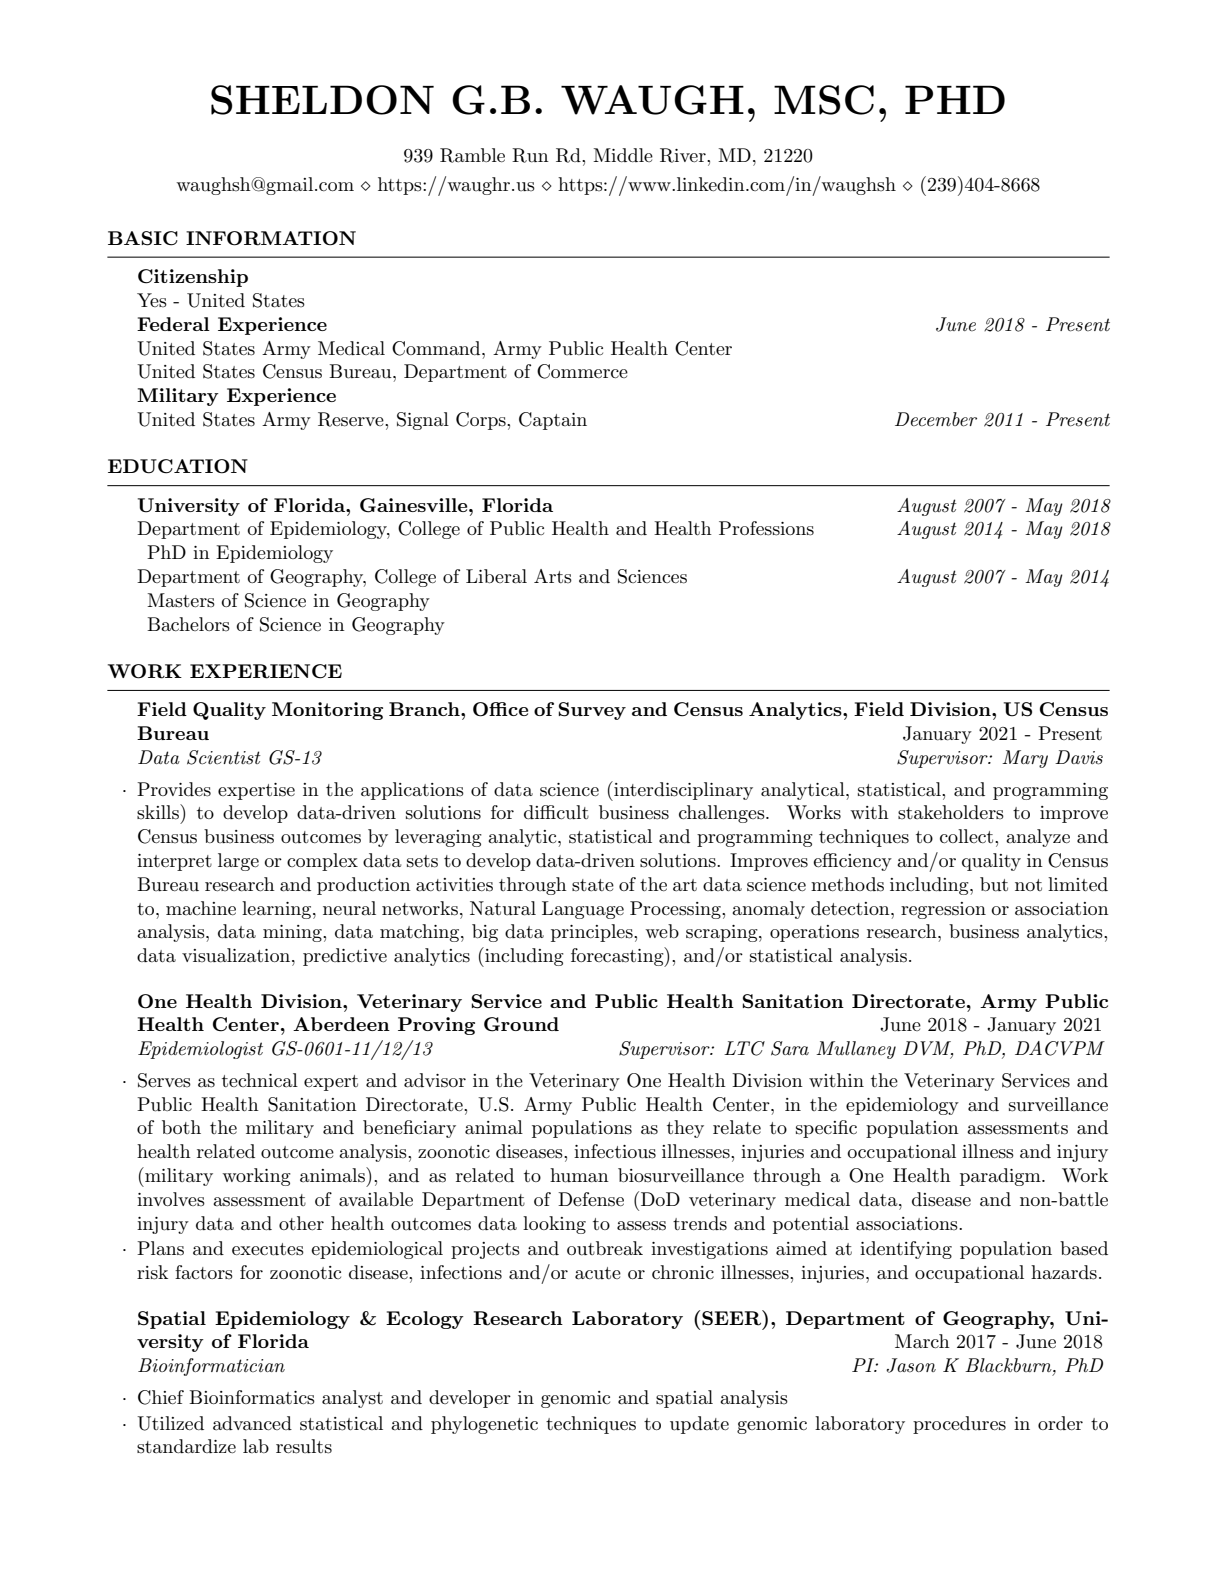 This page has height=1575, width=1217. What do you see at coordinates (623, 155) in the page?
I see `Middle` at bounding box center [623, 155].
